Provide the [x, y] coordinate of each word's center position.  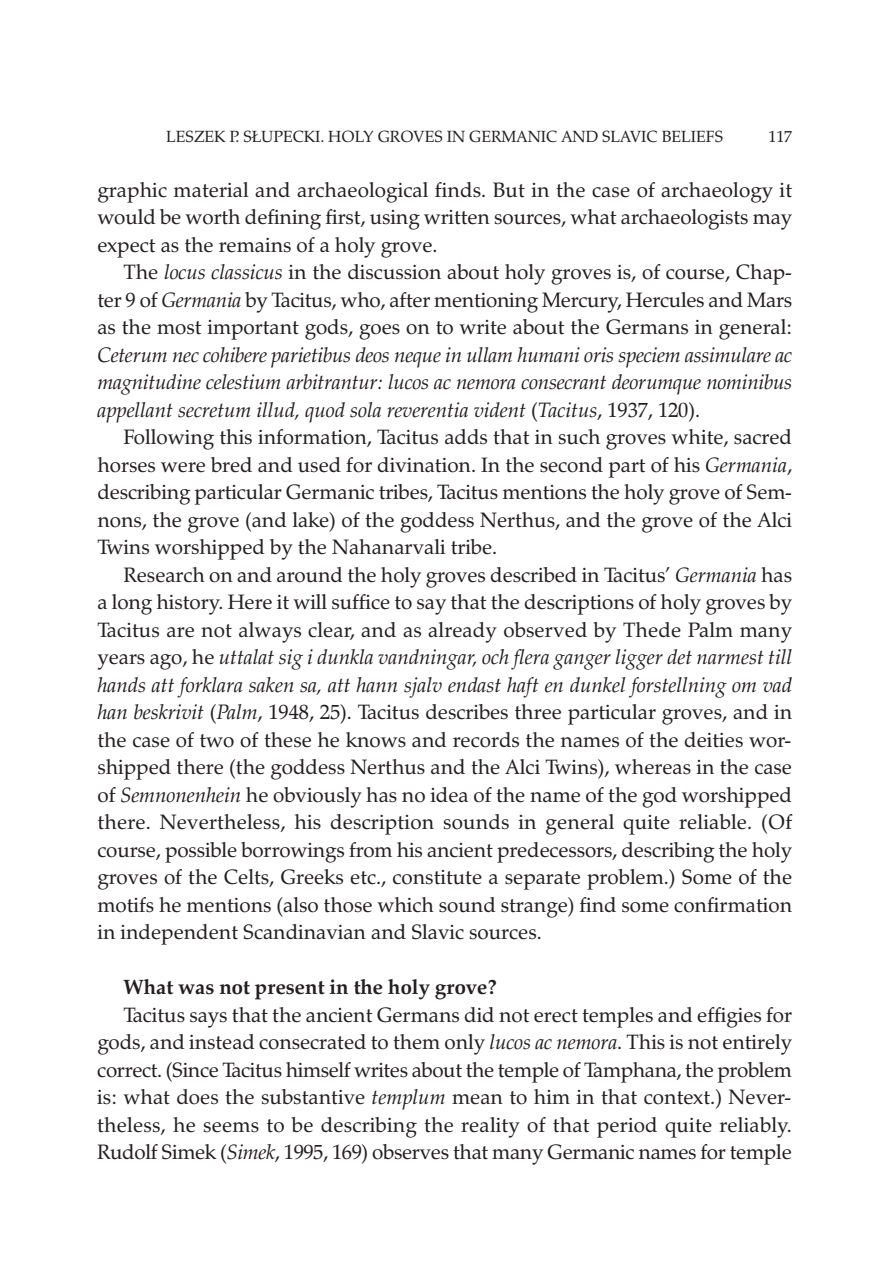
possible [201, 852]
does [197, 1097]
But [509, 190]
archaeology [717, 192]
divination [425, 465]
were [183, 467]
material [211, 190]
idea [449, 795]
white [698, 438]
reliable [714, 822]
